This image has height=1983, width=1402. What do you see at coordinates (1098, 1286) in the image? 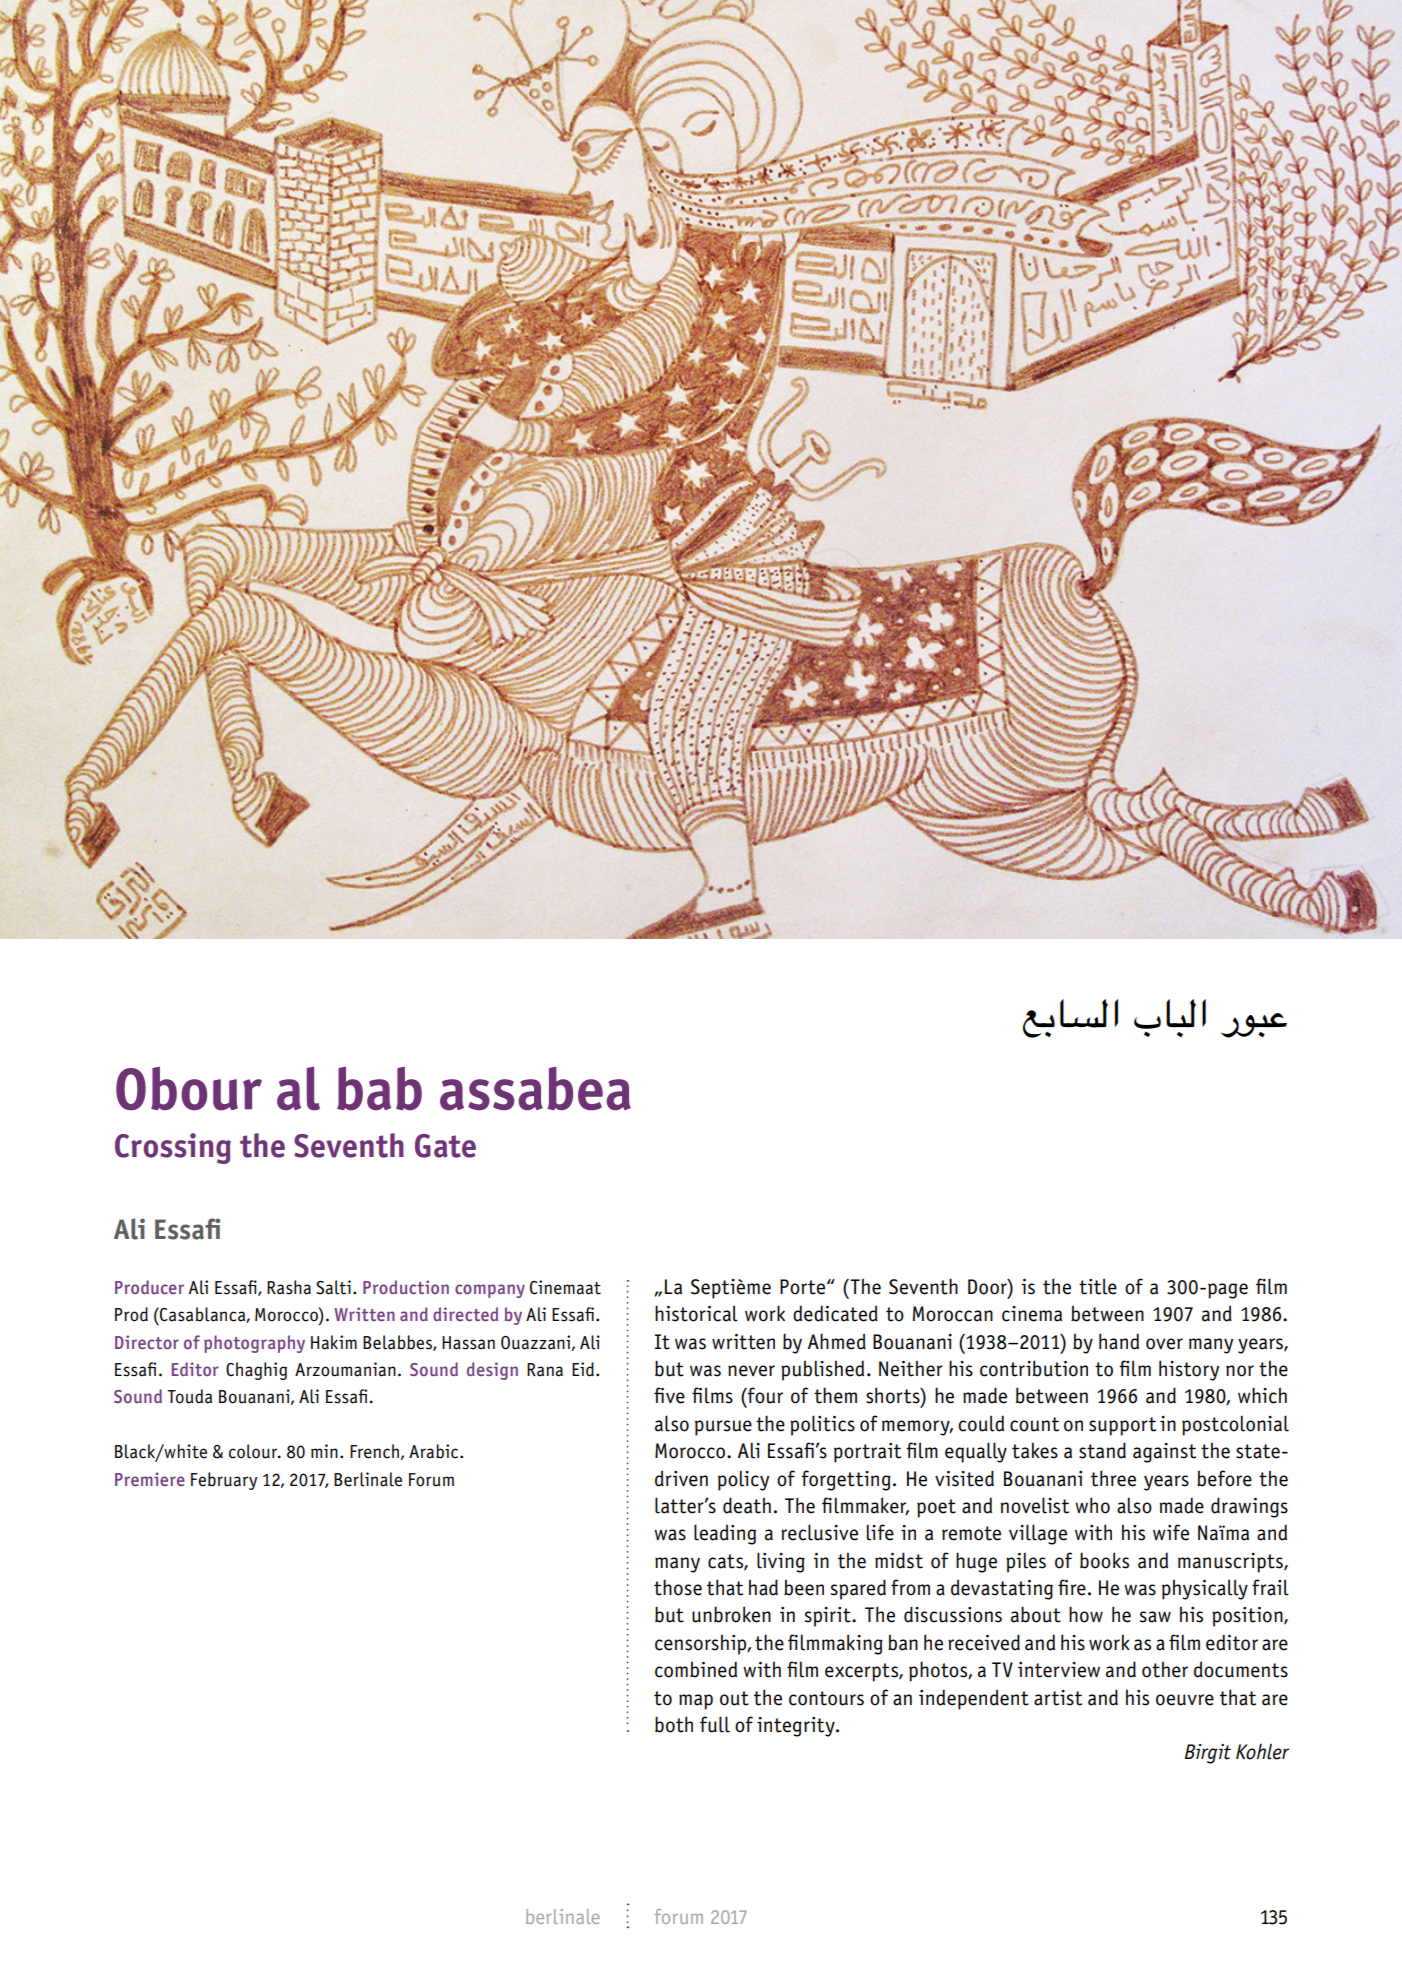
I see `title` at bounding box center [1098, 1286].
